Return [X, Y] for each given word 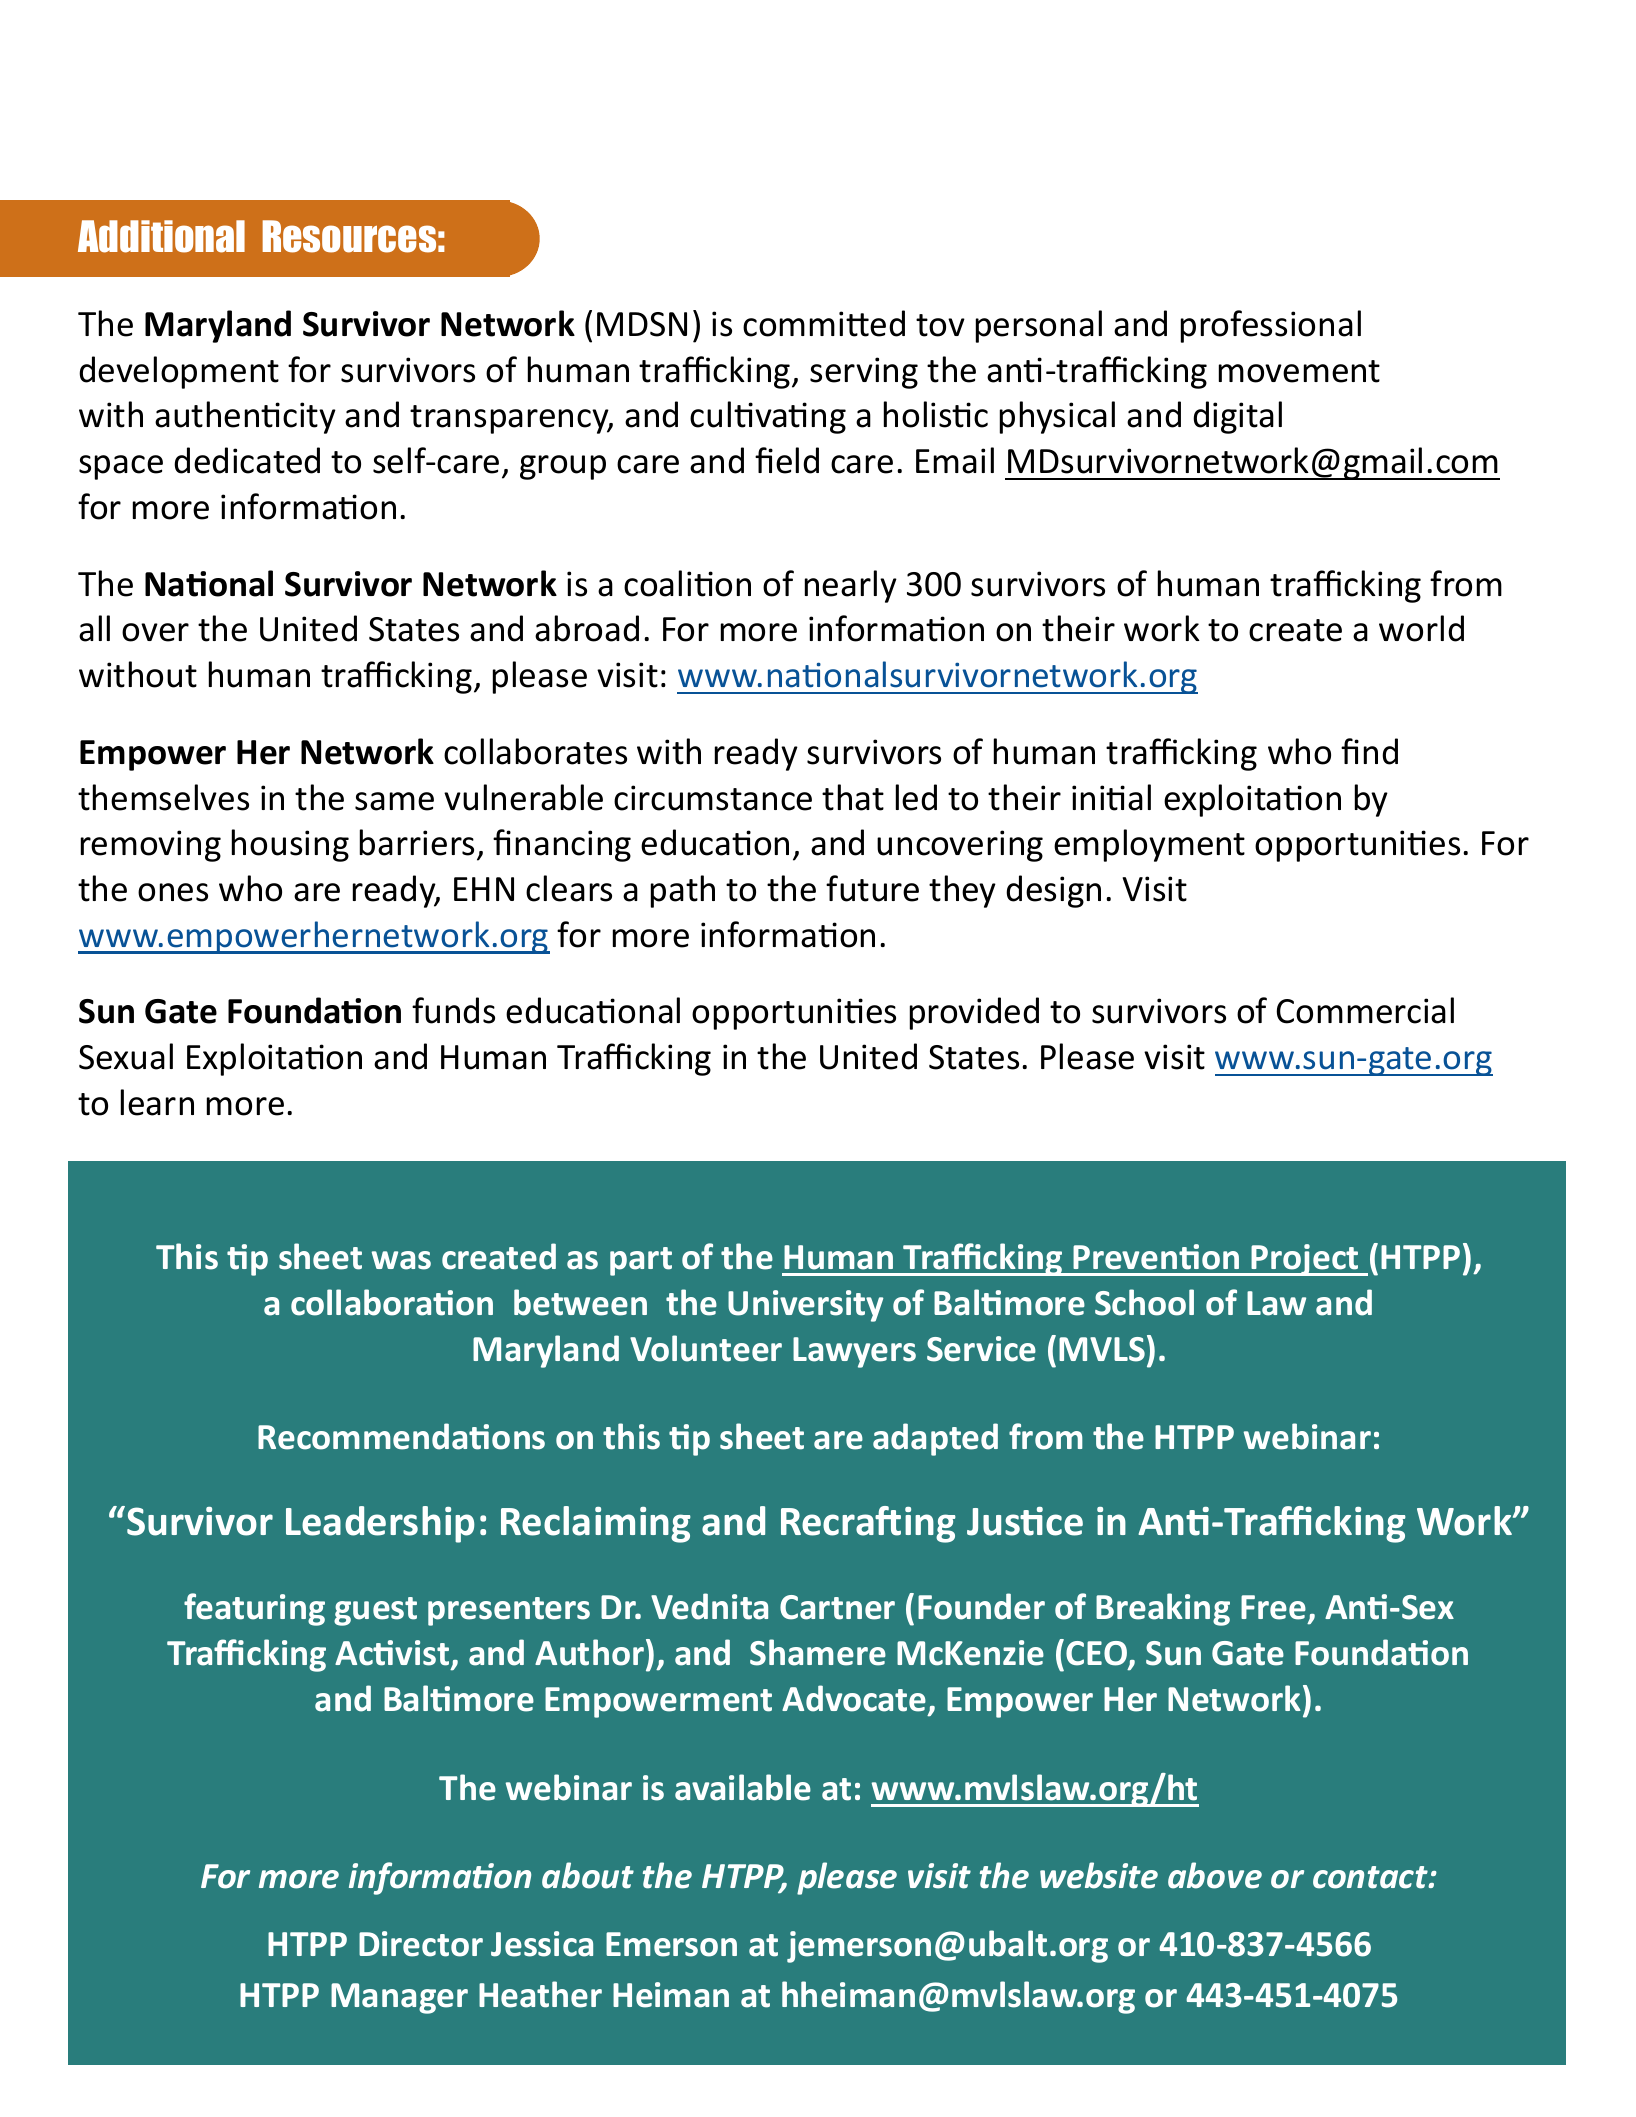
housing [290, 845]
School [1144, 1302]
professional [1271, 326]
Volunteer [706, 1348]
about [588, 1875]
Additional [161, 236]
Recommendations [401, 1436]
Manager [399, 1998]
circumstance [713, 798]
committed [824, 323]
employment [1149, 845]
